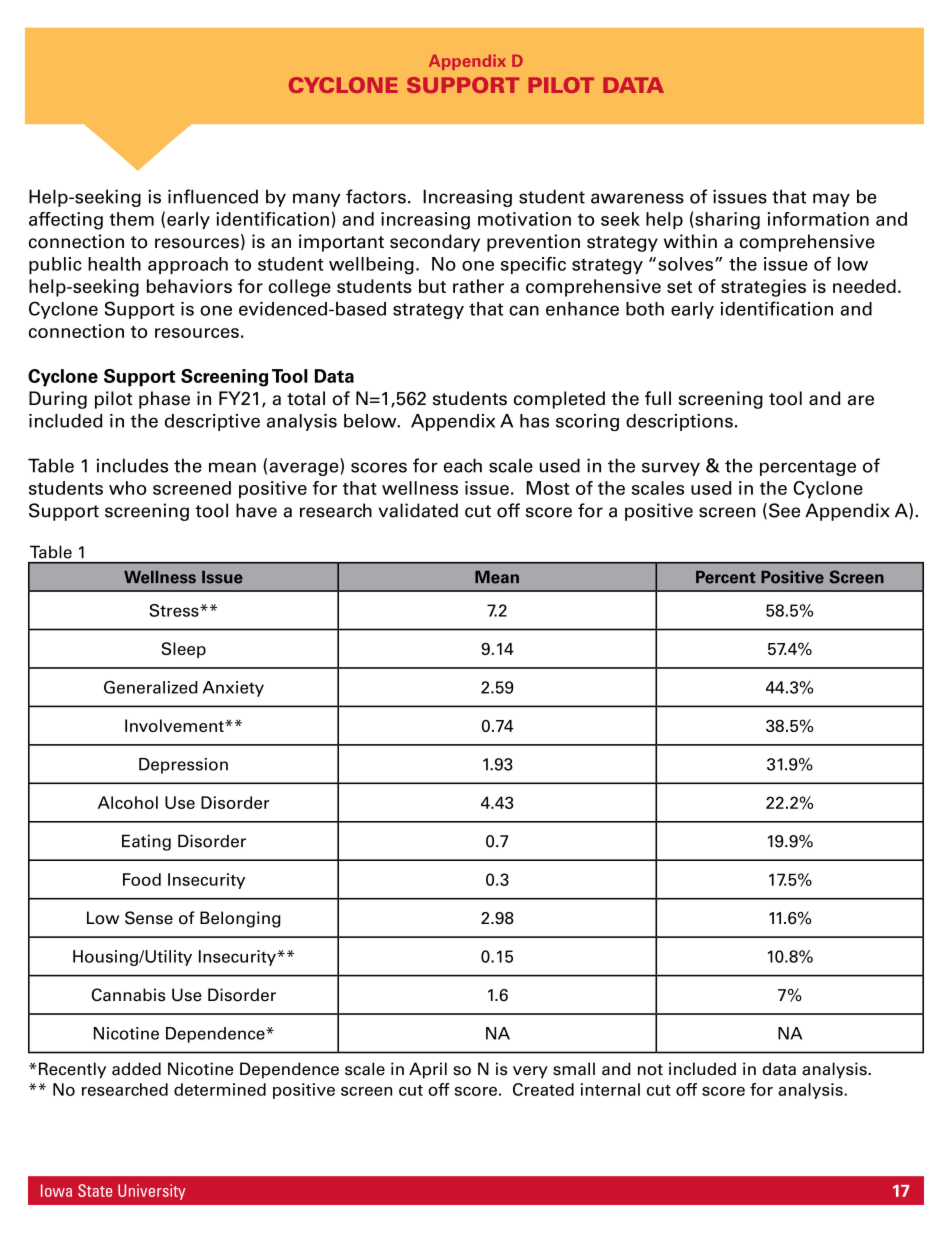 The width and height of the screenshot is (952, 1233). What do you see at coordinates (650, 1070) in the screenshot?
I see `not` at bounding box center [650, 1070].
